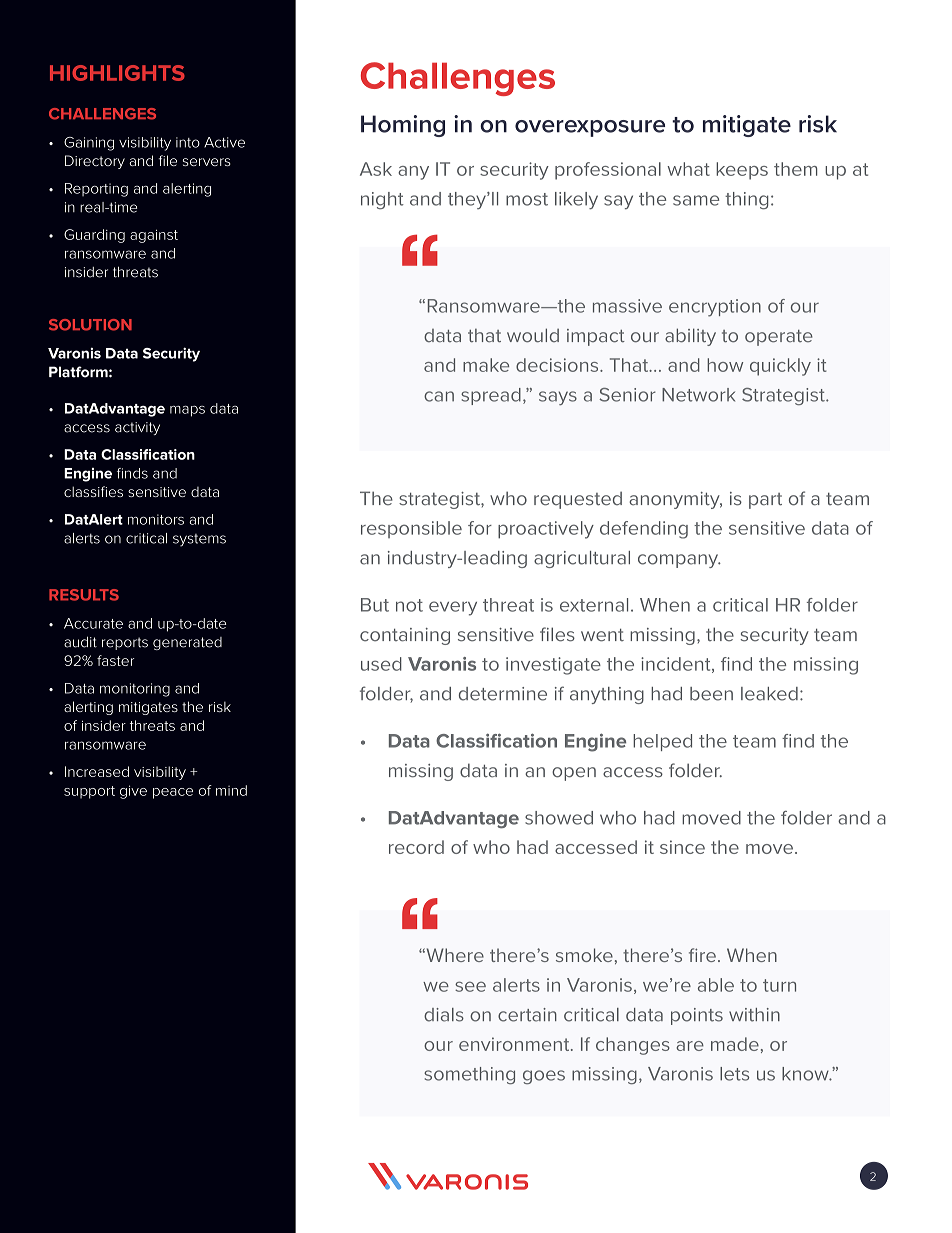  Describe the element at coordinates (444, 1015) in the screenshot. I see `dials` at that location.
